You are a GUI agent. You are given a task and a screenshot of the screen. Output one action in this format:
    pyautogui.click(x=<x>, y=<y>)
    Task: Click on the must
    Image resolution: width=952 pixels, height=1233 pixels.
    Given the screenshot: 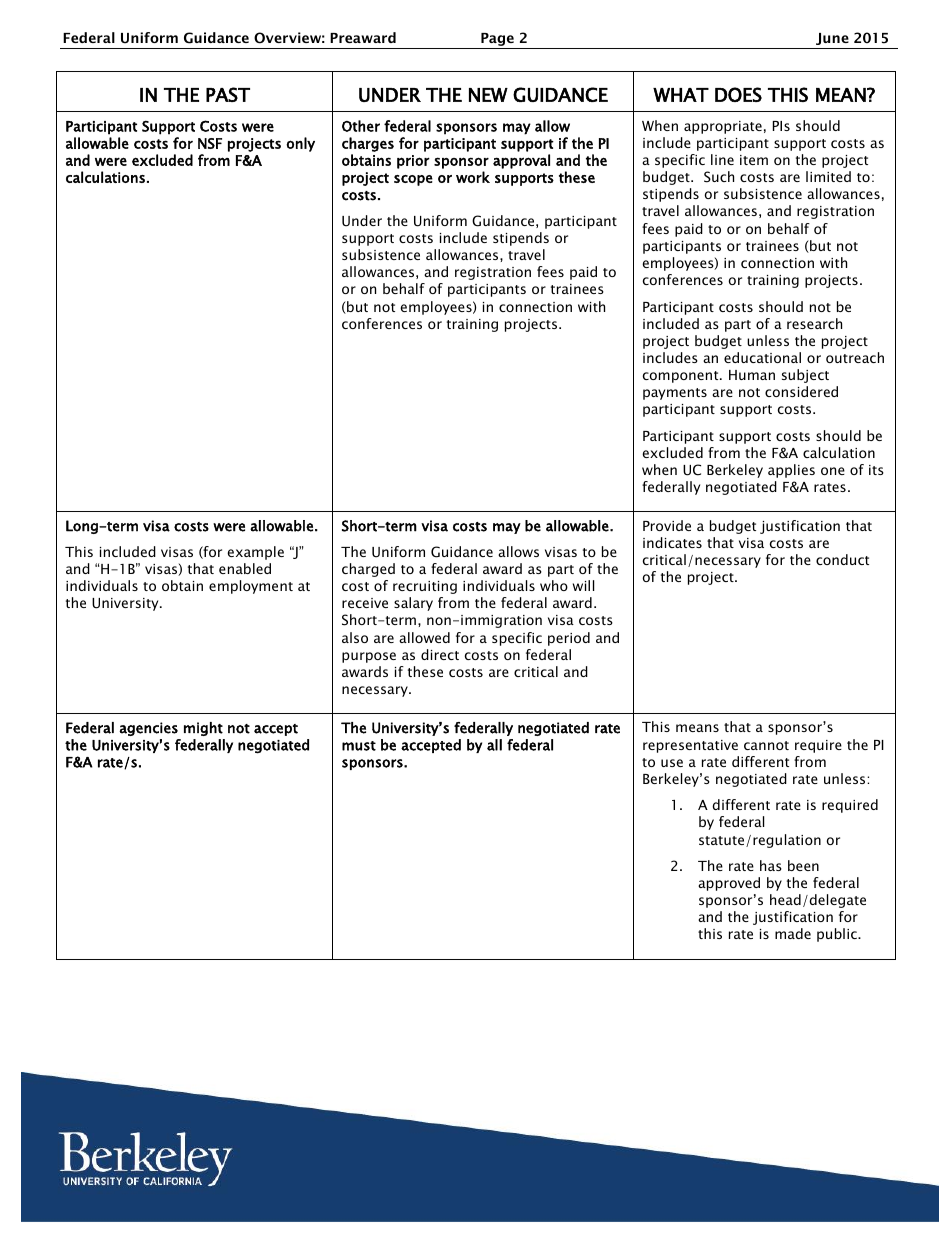 What is the action you would take?
    pyautogui.click(x=359, y=746)
